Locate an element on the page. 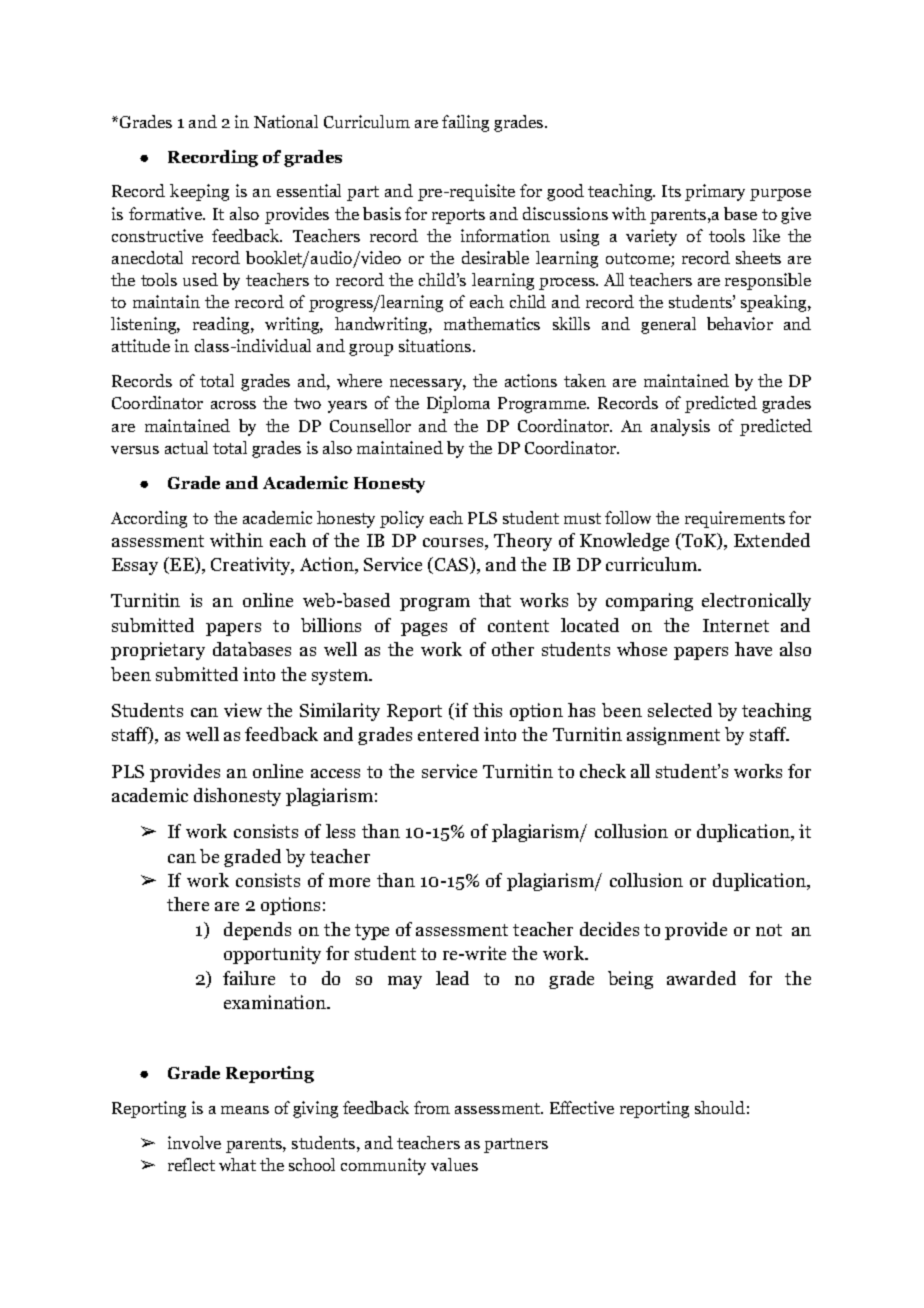  primary is located at coordinates (715, 192).
